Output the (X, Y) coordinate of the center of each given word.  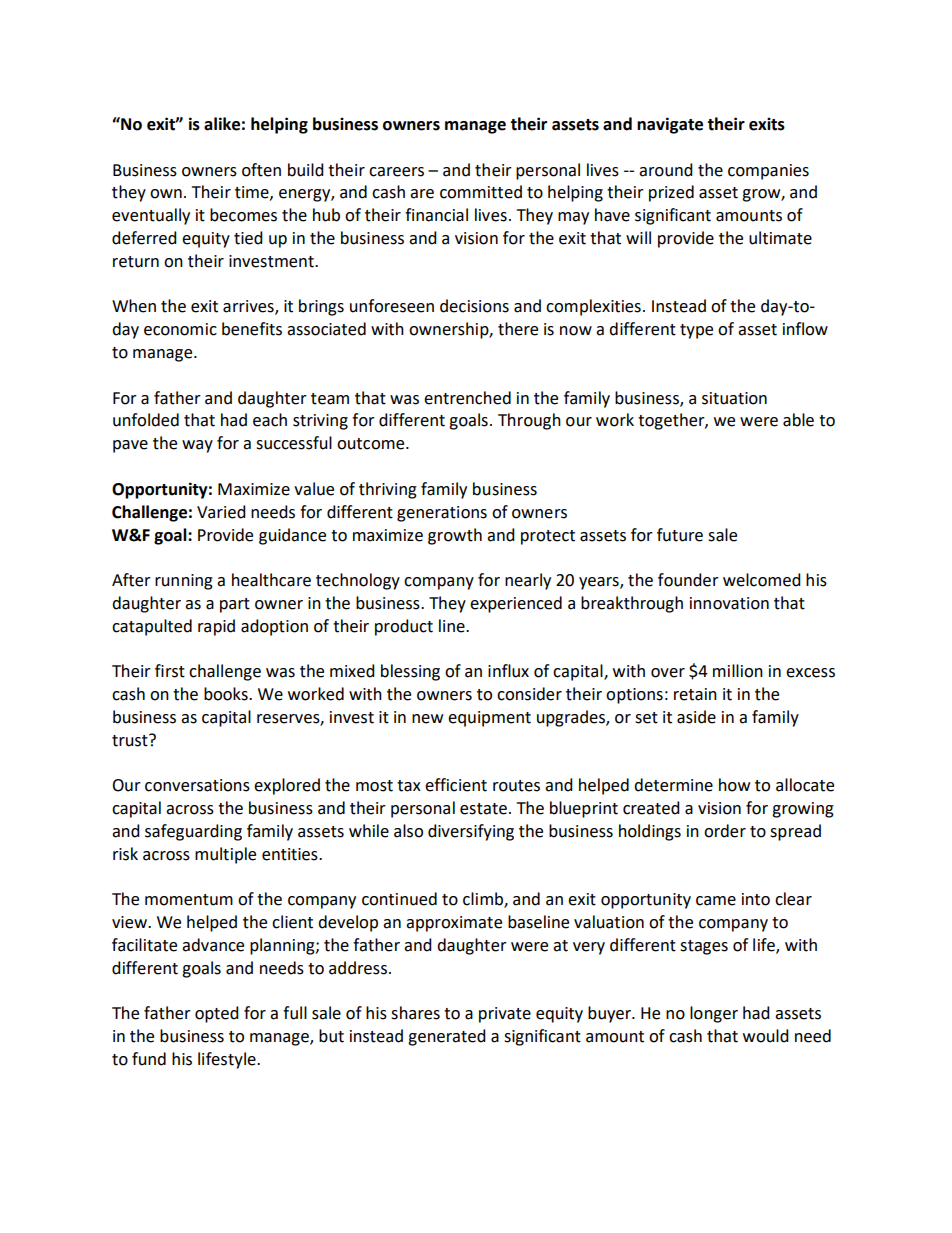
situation (734, 398)
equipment (489, 719)
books (227, 694)
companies (768, 172)
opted (217, 1014)
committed (481, 192)
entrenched (467, 398)
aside (696, 717)
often (261, 170)
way (197, 446)
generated (447, 1037)
